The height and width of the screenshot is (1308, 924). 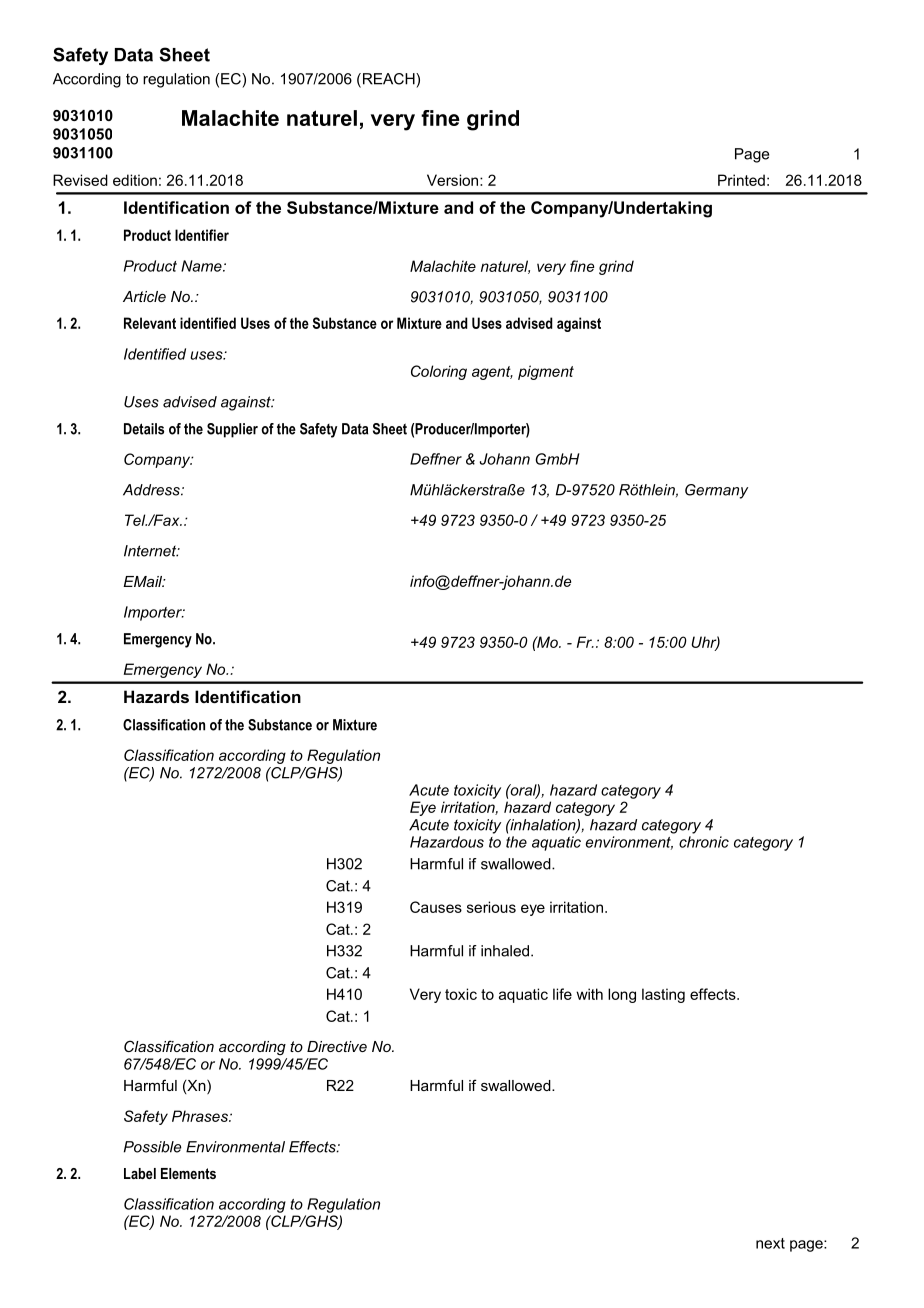 I want to click on Printed, so click(x=741, y=180).
